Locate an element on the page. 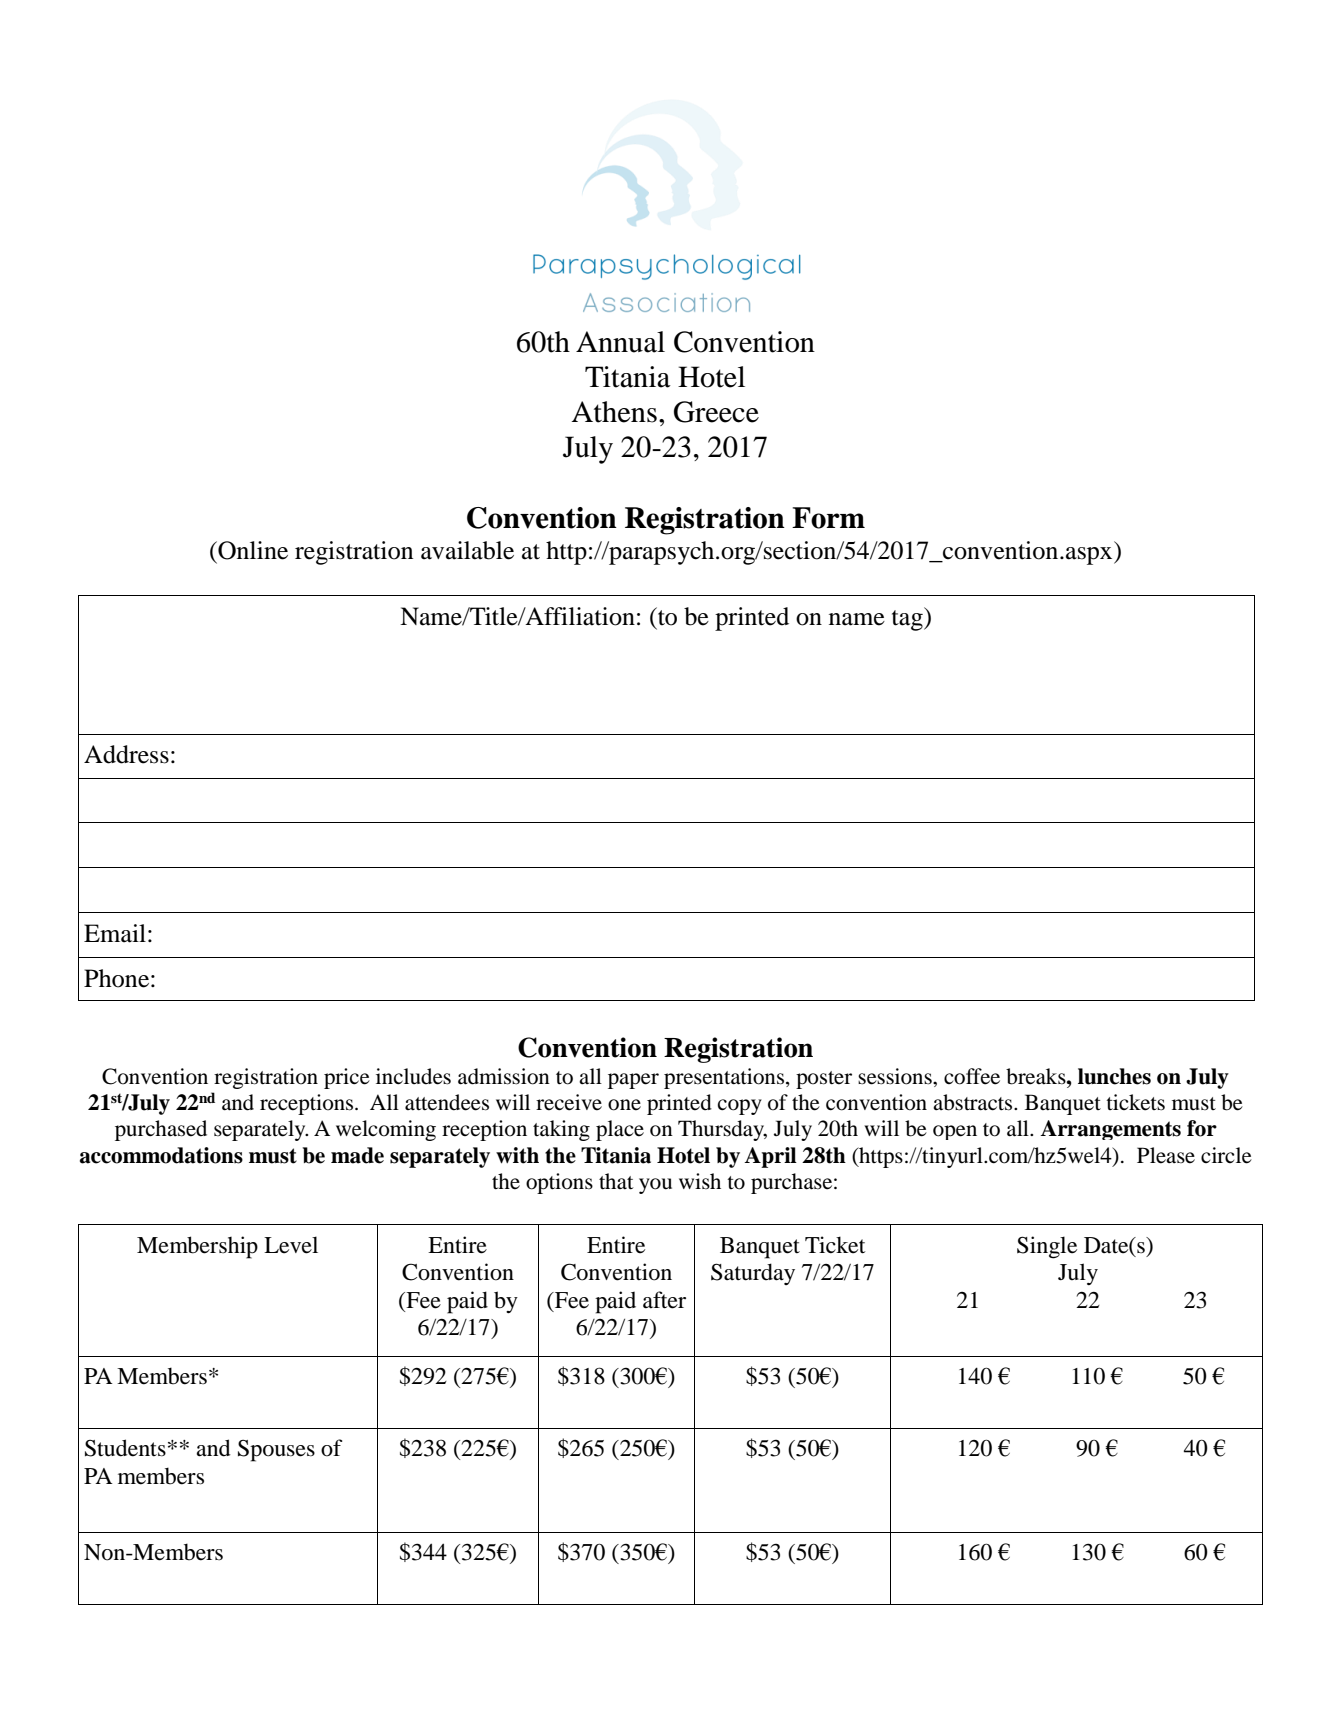 The height and width of the page is (1723, 1331). Spouses is located at coordinates (276, 1451).
